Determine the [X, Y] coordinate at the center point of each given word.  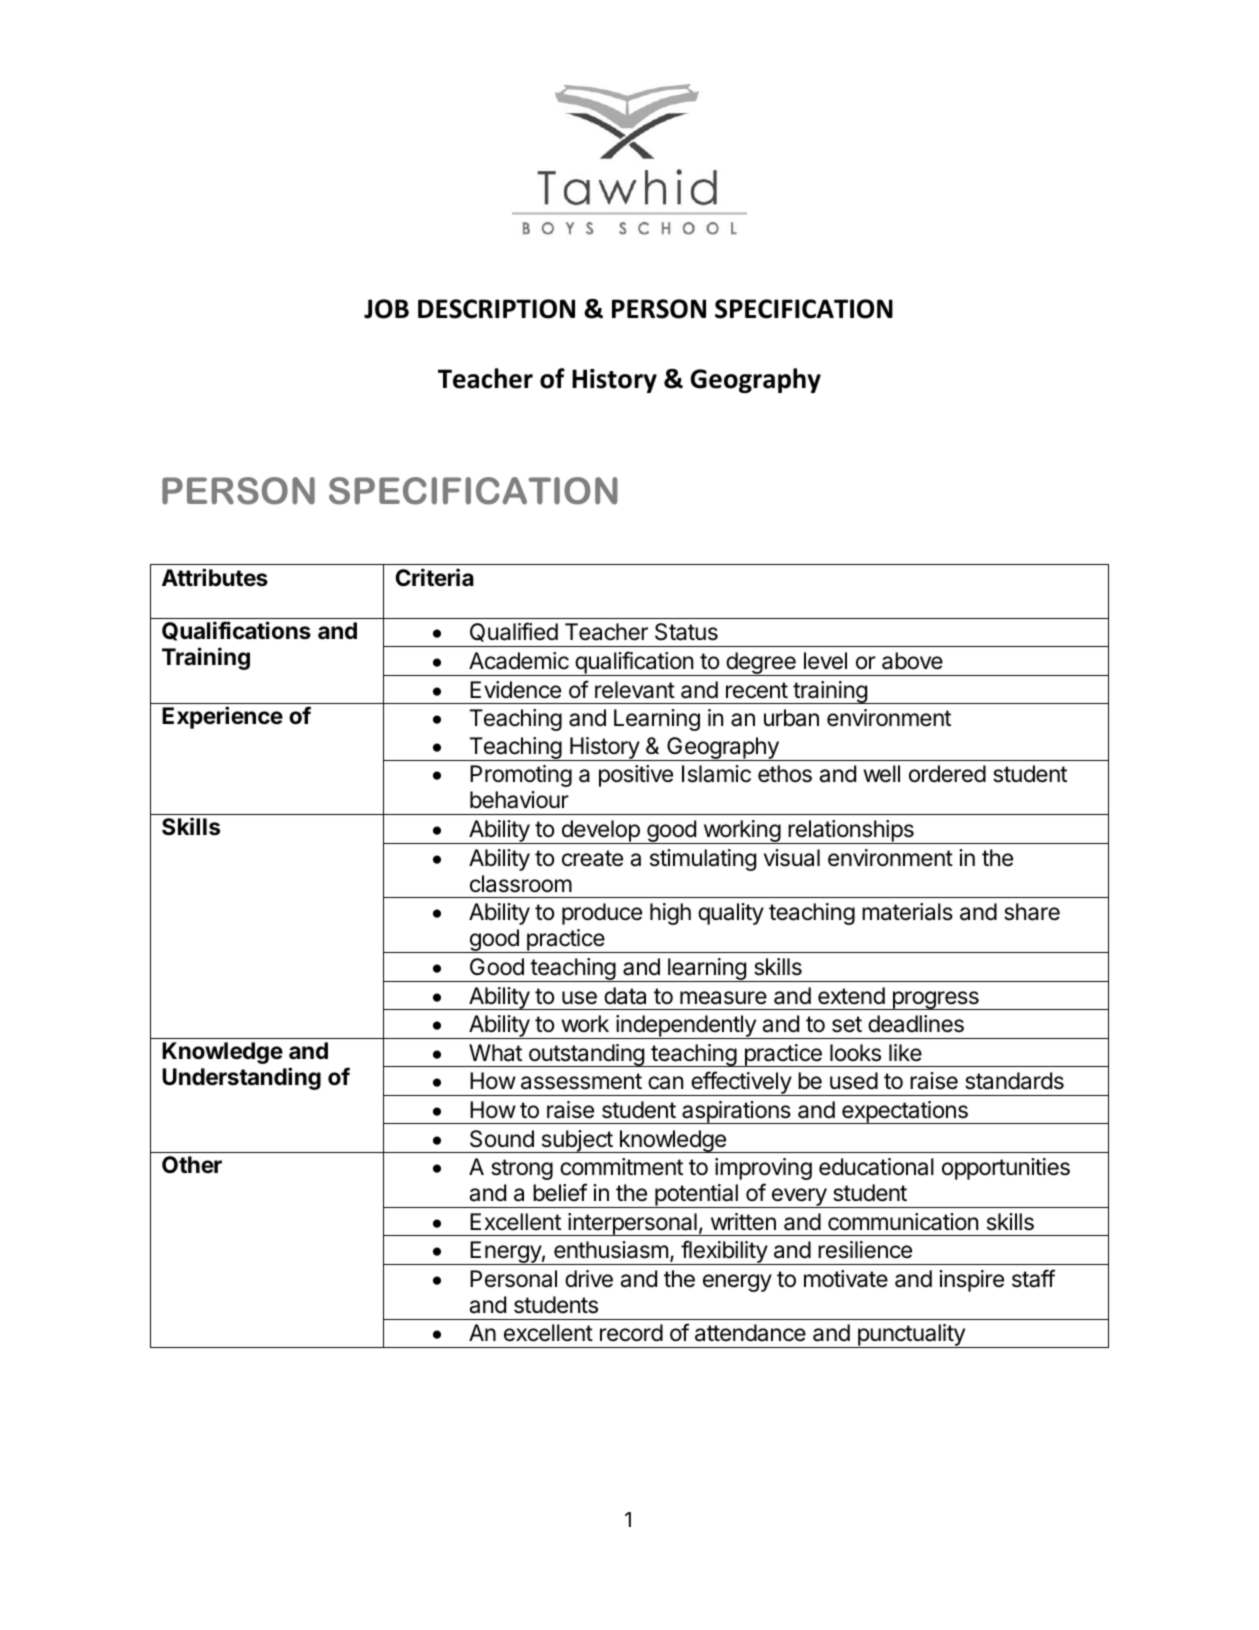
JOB [386, 309]
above [912, 661]
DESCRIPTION [496, 309]
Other [192, 1165]
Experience [222, 717]
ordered [947, 774]
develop [600, 832]
